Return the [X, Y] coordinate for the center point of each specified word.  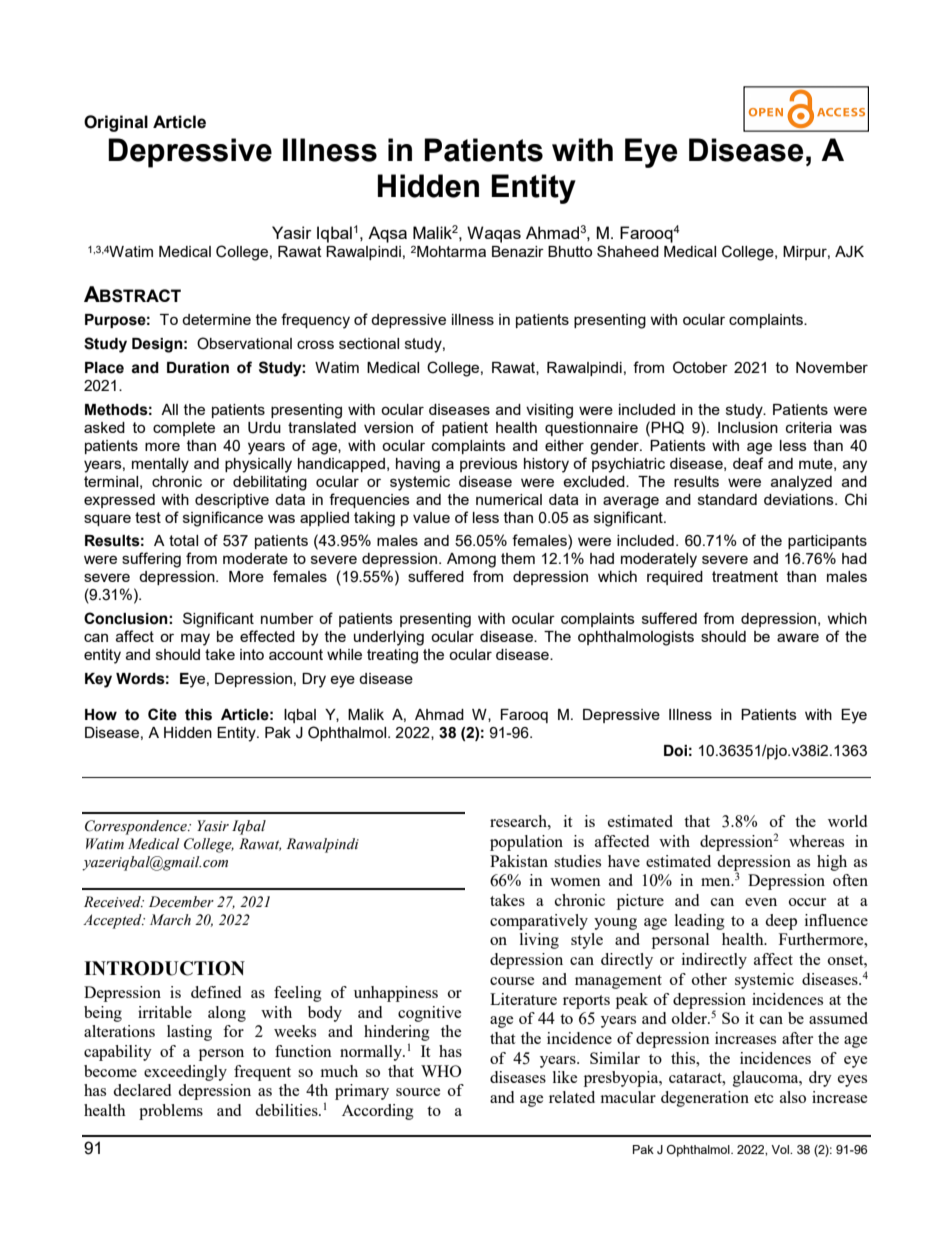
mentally [160, 465]
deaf [748, 463]
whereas [816, 841]
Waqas [494, 234]
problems [171, 1112]
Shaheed [628, 251]
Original [116, 123]
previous [489, 465]
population [526, 843]
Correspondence [137, 827]
